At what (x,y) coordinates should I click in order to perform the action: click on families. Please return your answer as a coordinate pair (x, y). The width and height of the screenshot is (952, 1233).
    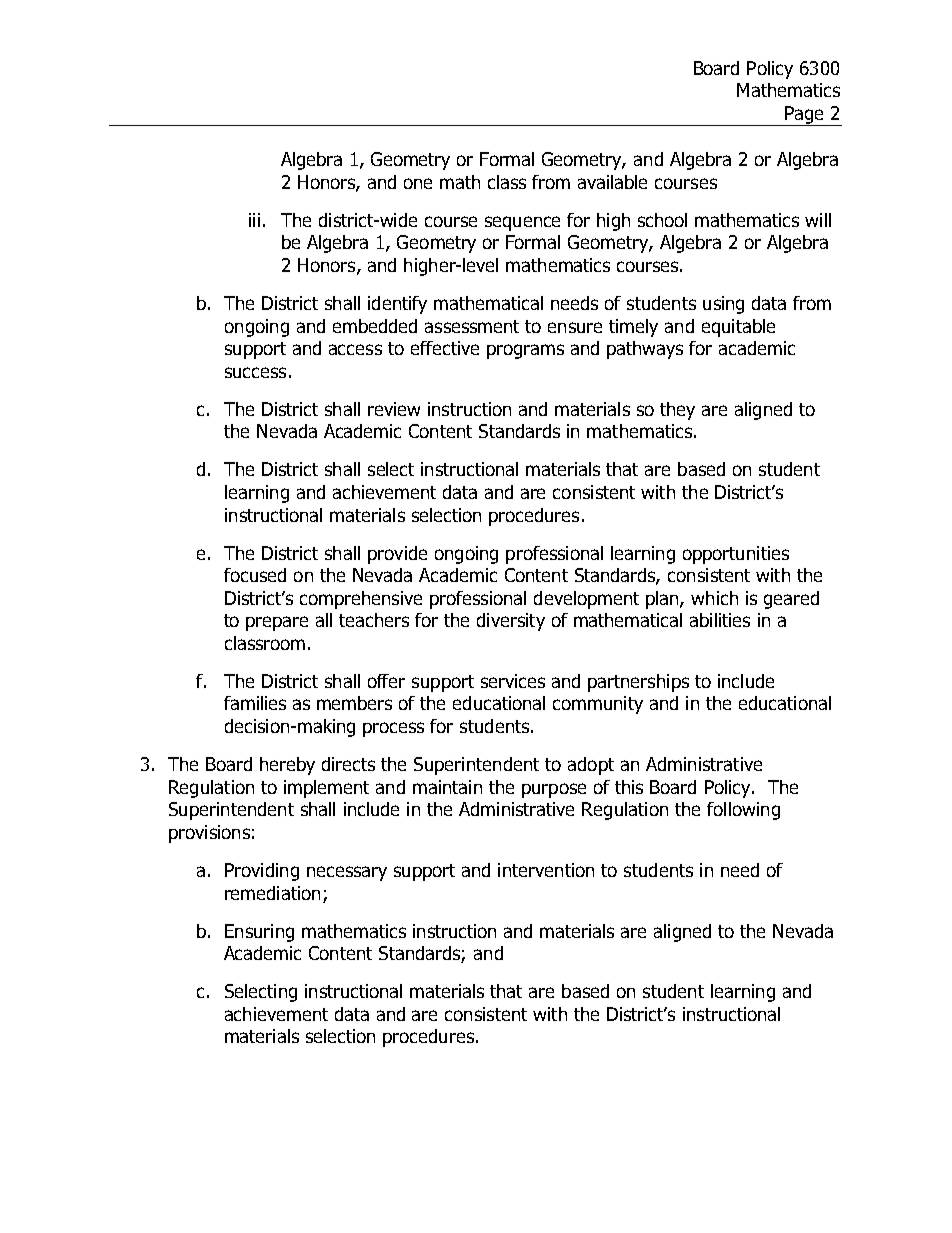
    Looking at the image, I should click on (255, 703).
